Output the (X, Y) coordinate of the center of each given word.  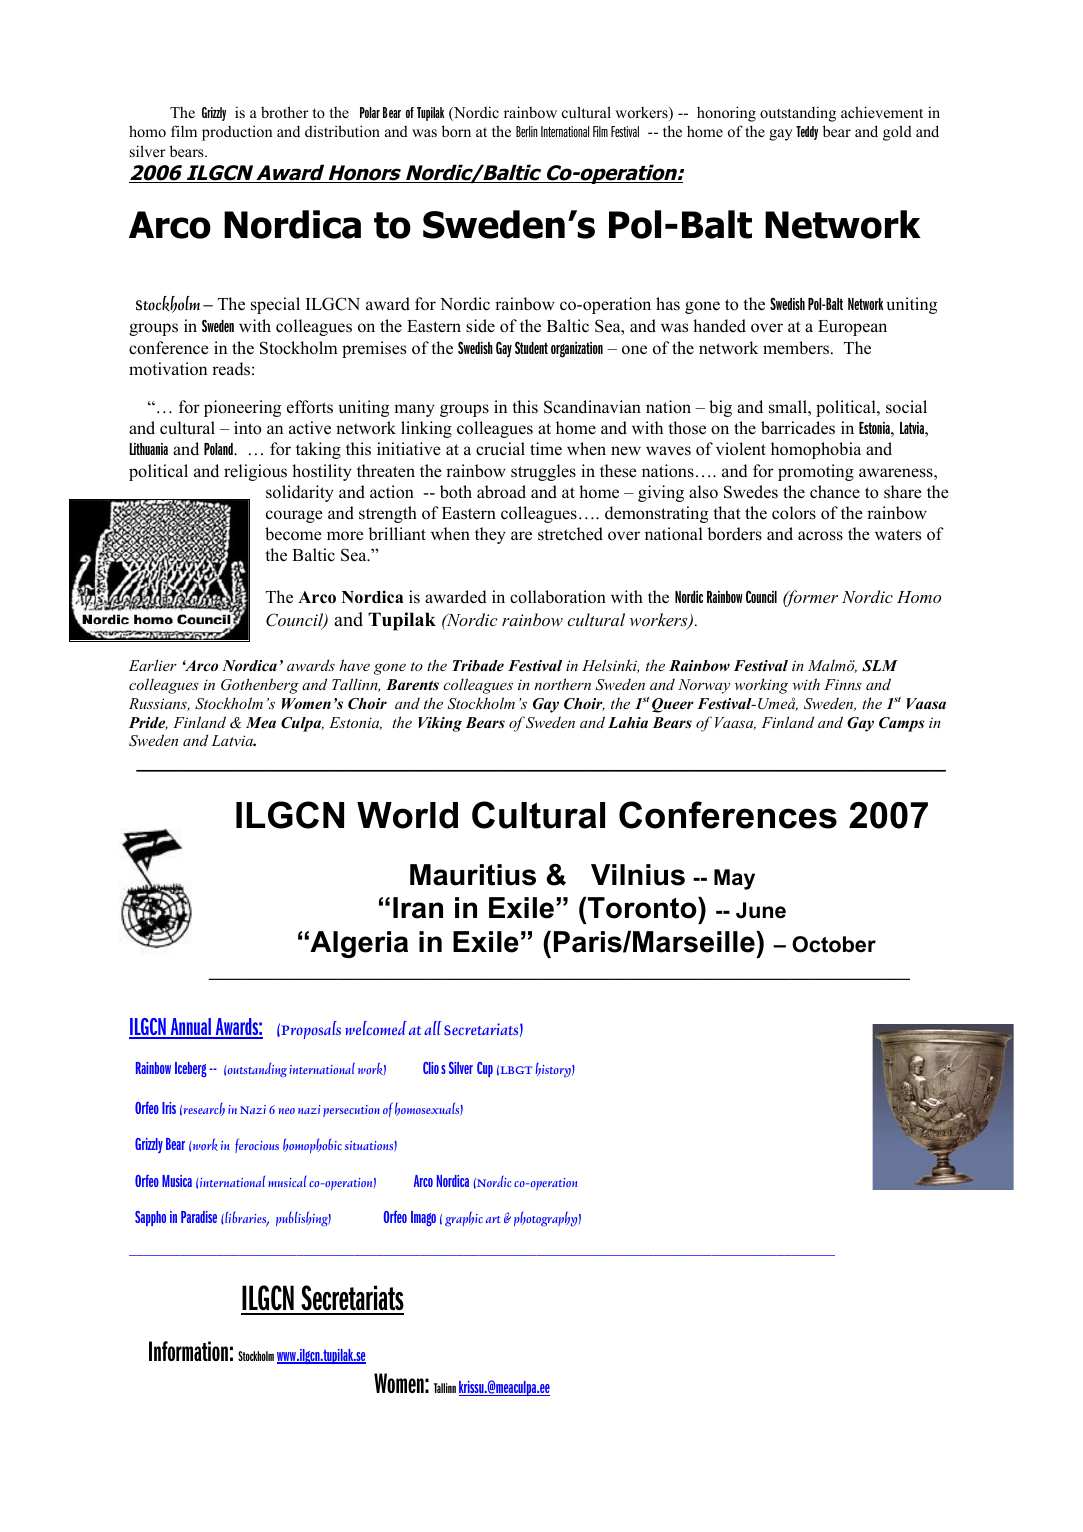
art (493, 1219)
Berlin (527, 131)
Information (188, 1351)
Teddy (807, 133)
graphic (464, 1219)
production (237, 133)
